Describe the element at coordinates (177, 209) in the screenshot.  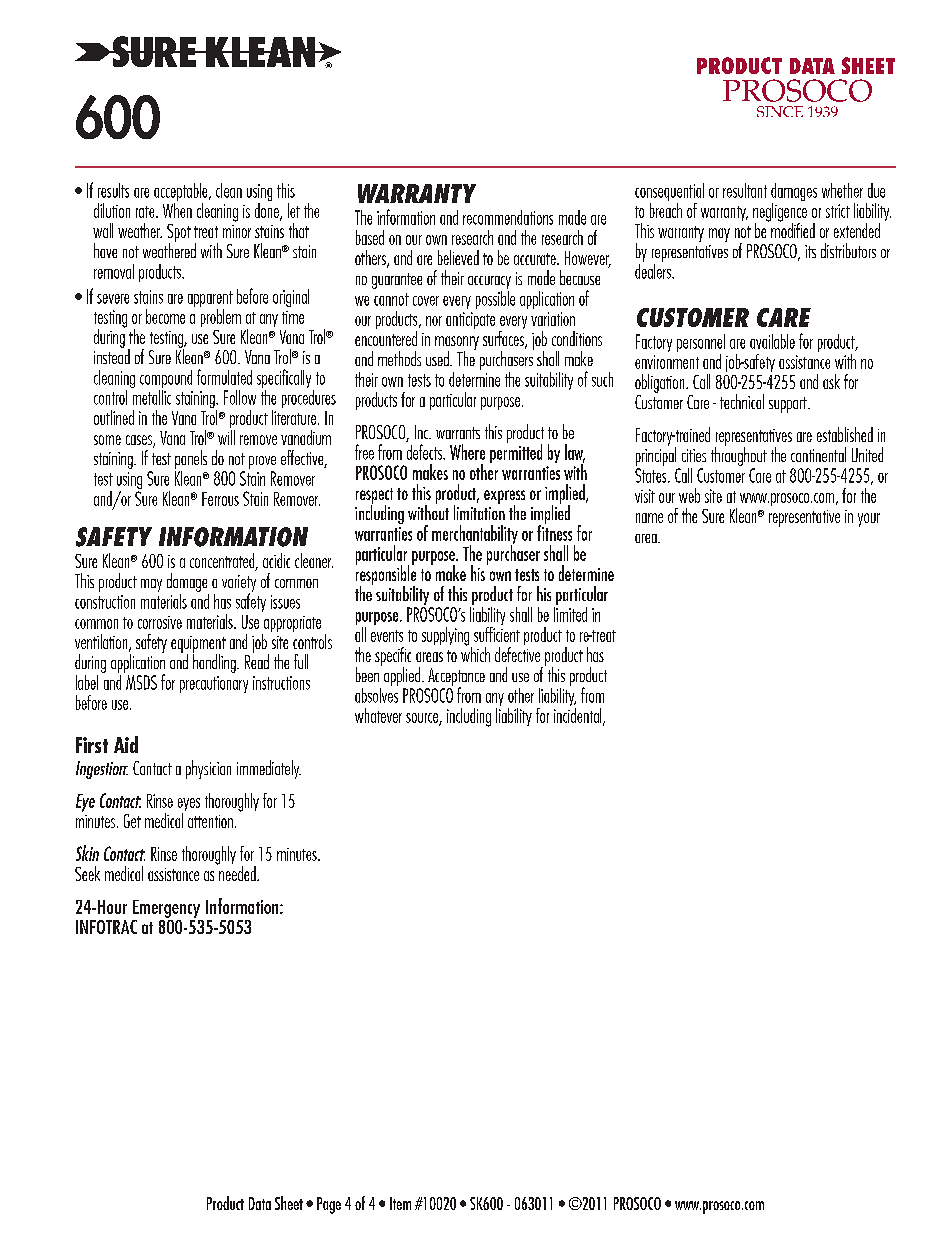
I see `When` at that location.
